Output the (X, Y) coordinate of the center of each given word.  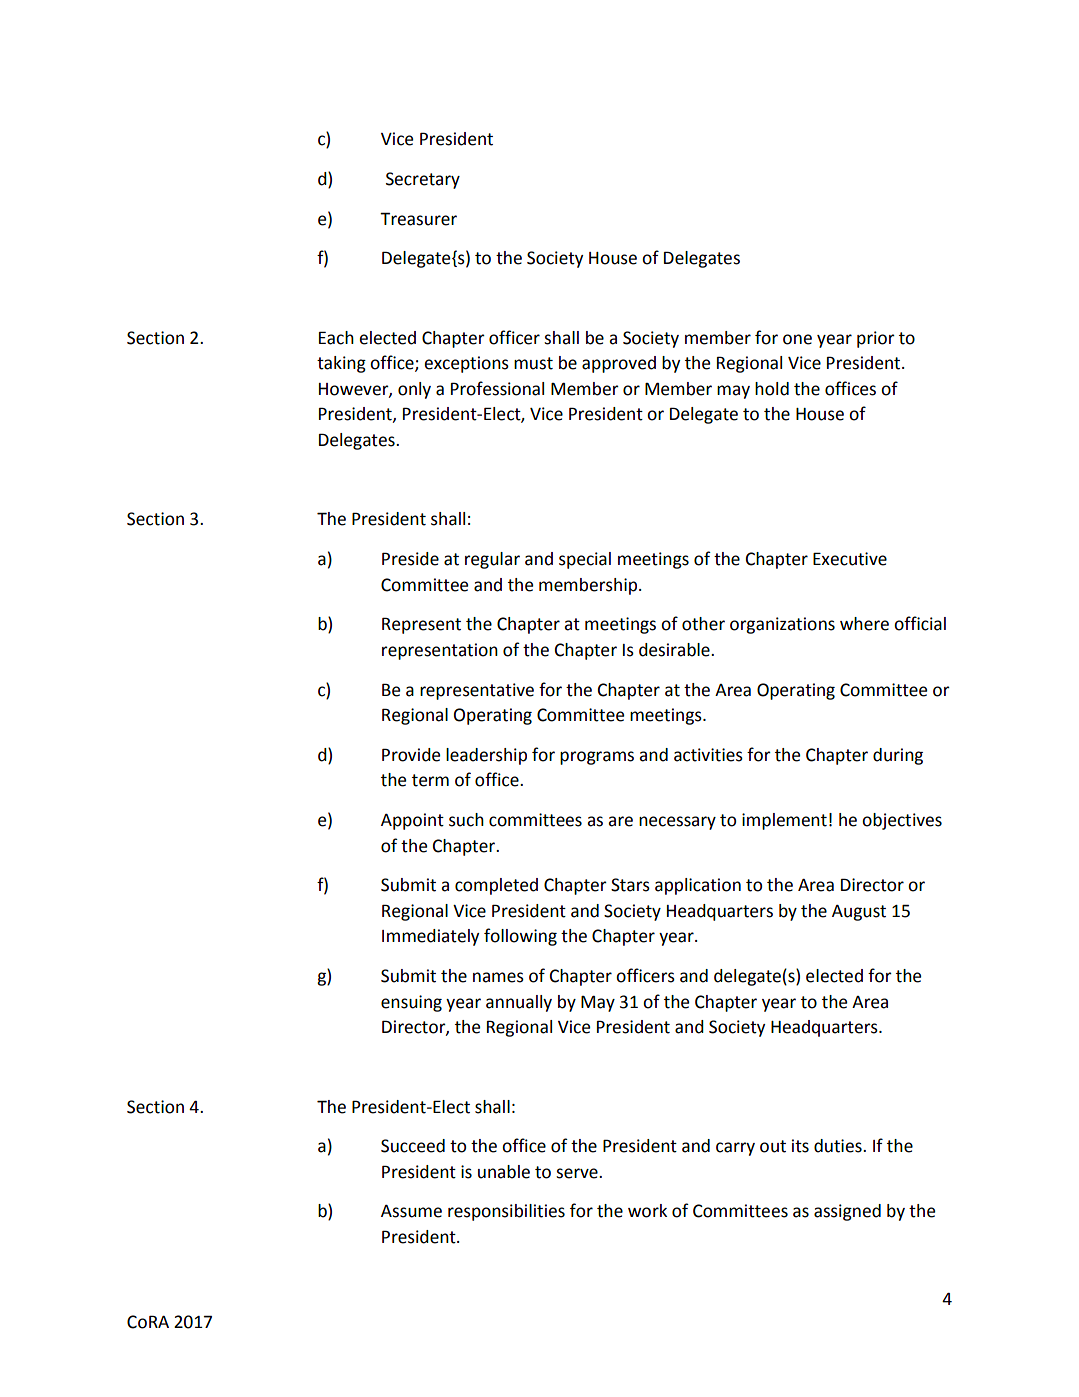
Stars (630, 885)
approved (619, 364)
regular (492, 560)
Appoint (412, 821)
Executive (850, 559)
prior (876, 339)
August (859, 913)
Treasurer (418, 219)
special (585, 560)
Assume (411, 1211)
